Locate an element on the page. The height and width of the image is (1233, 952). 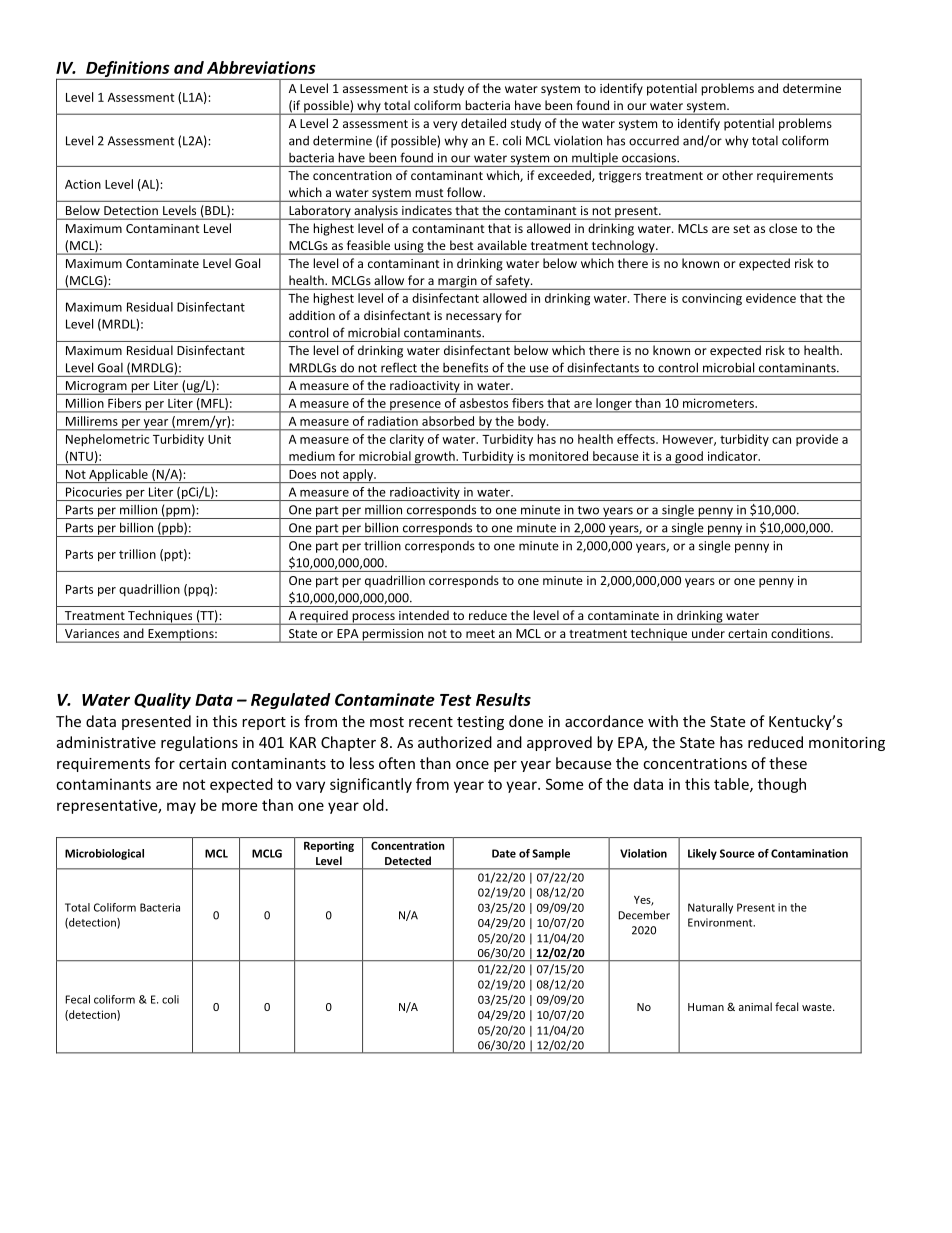
Results is located at coordinates (503, 699).
